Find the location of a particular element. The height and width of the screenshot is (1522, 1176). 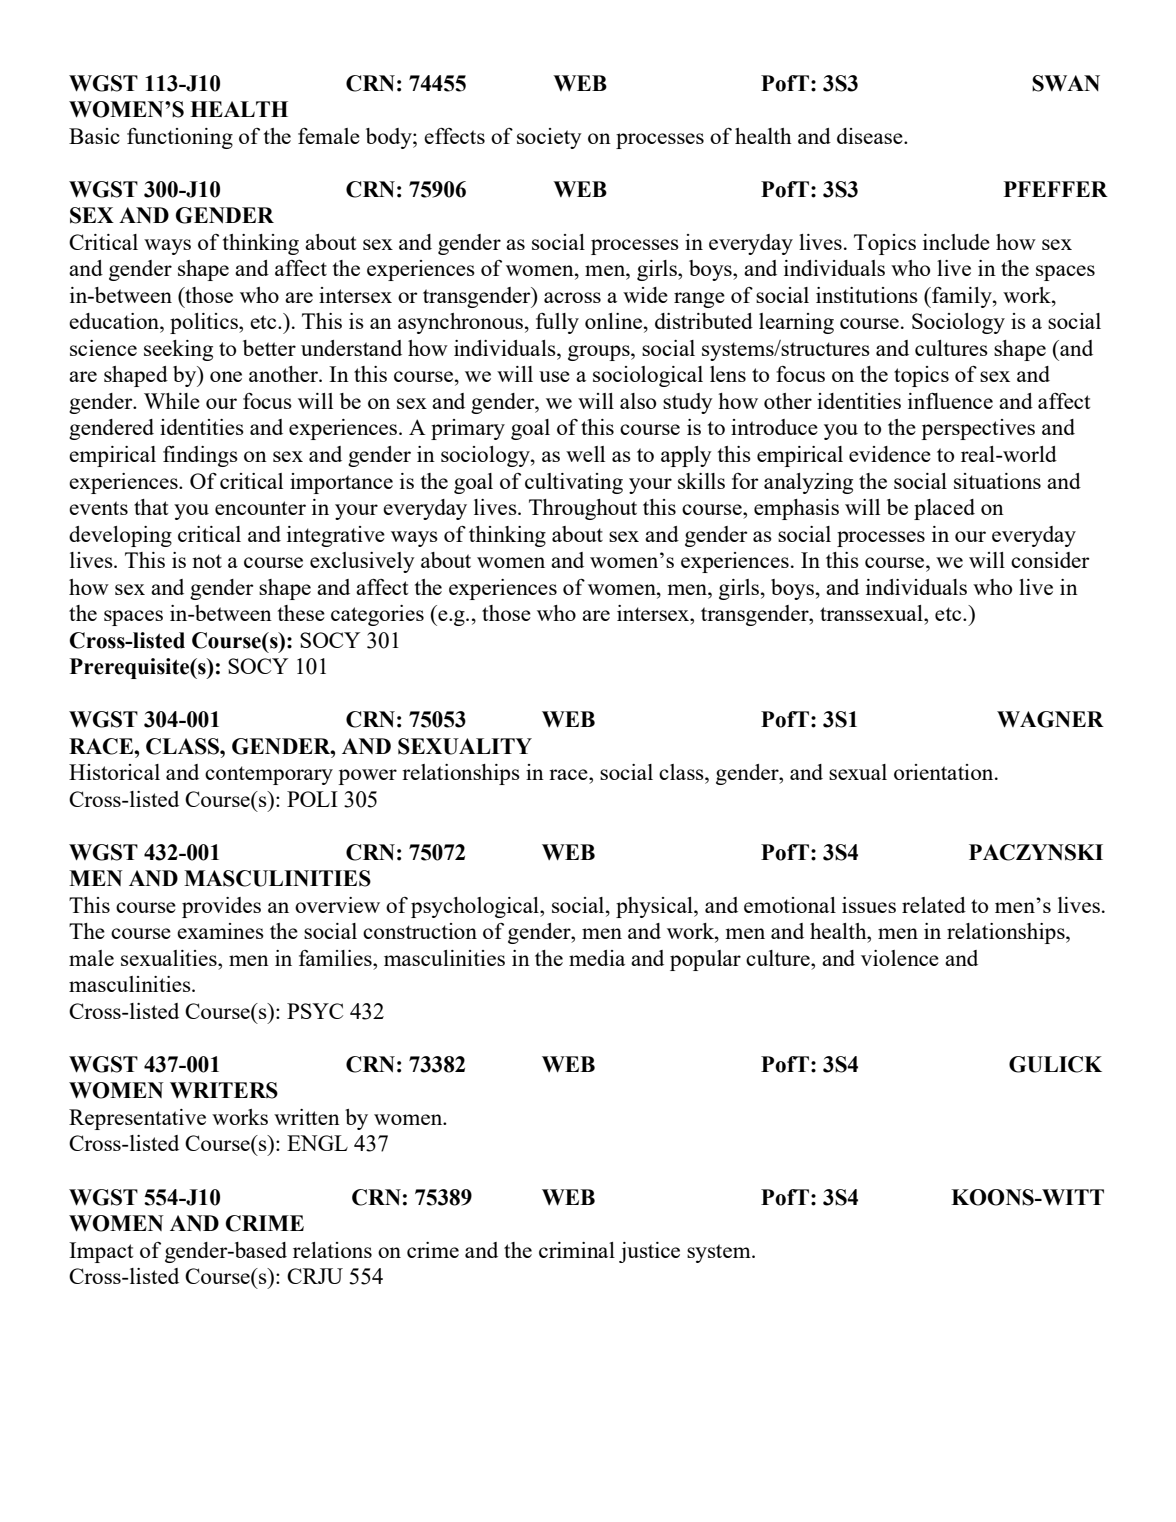

Impact is located at coordinates (101, 1252).
